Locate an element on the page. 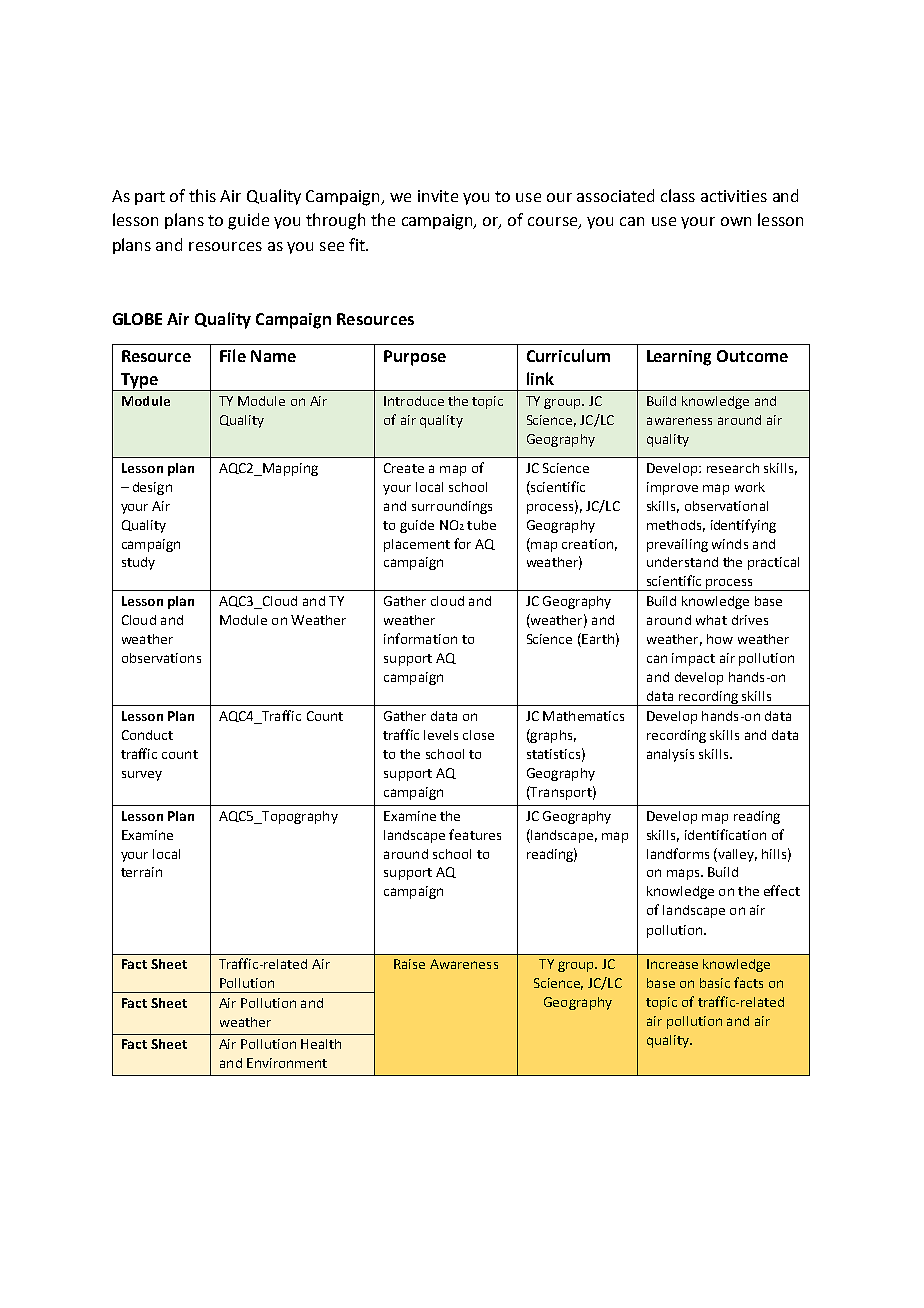 Image resolution: width=924 pixels, height=1308 pixels. this is located at coordinates (202, 195).
